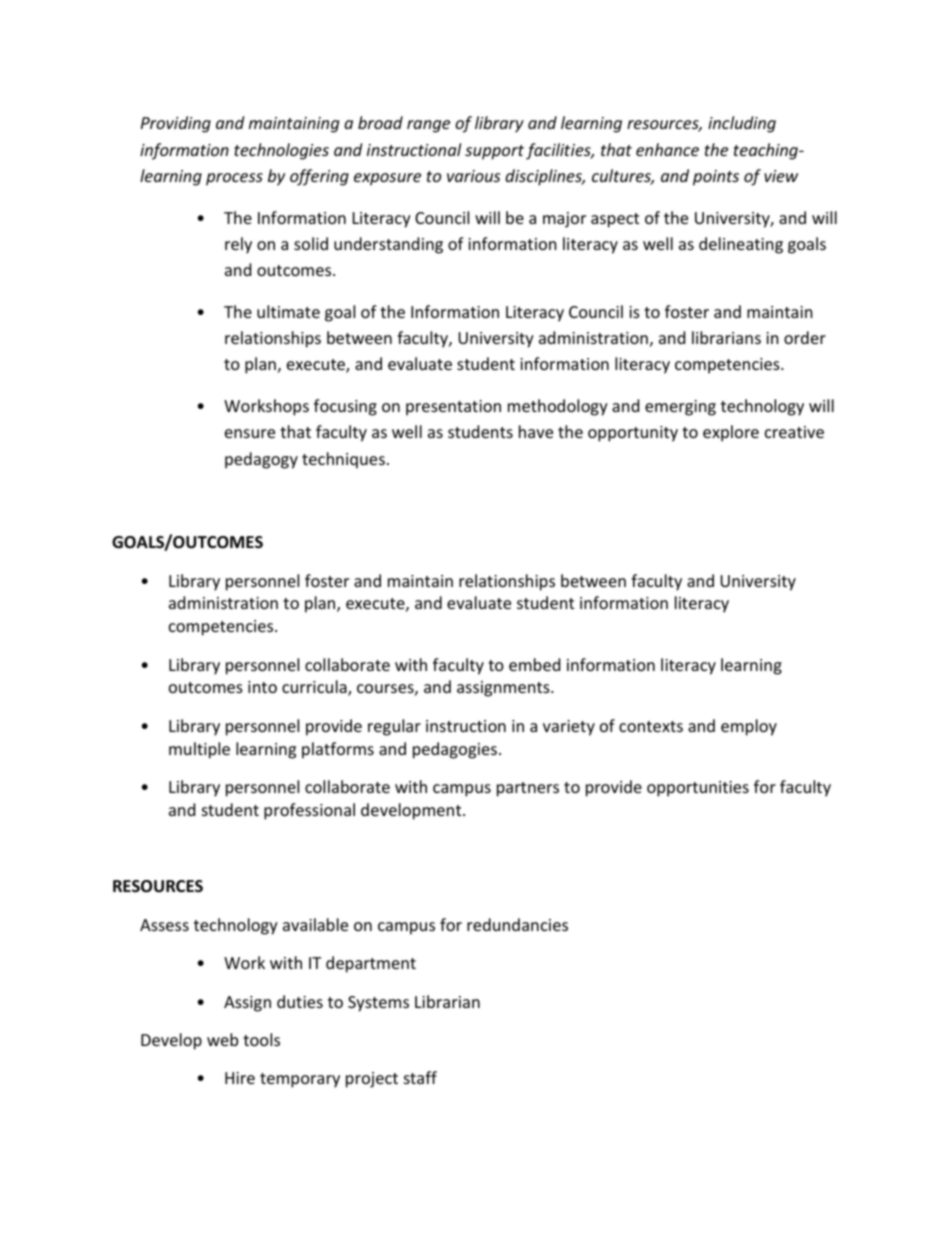  What do you see at coordinates (536, 431) in the document?
I see `have` at bounding box center [536, 431].
